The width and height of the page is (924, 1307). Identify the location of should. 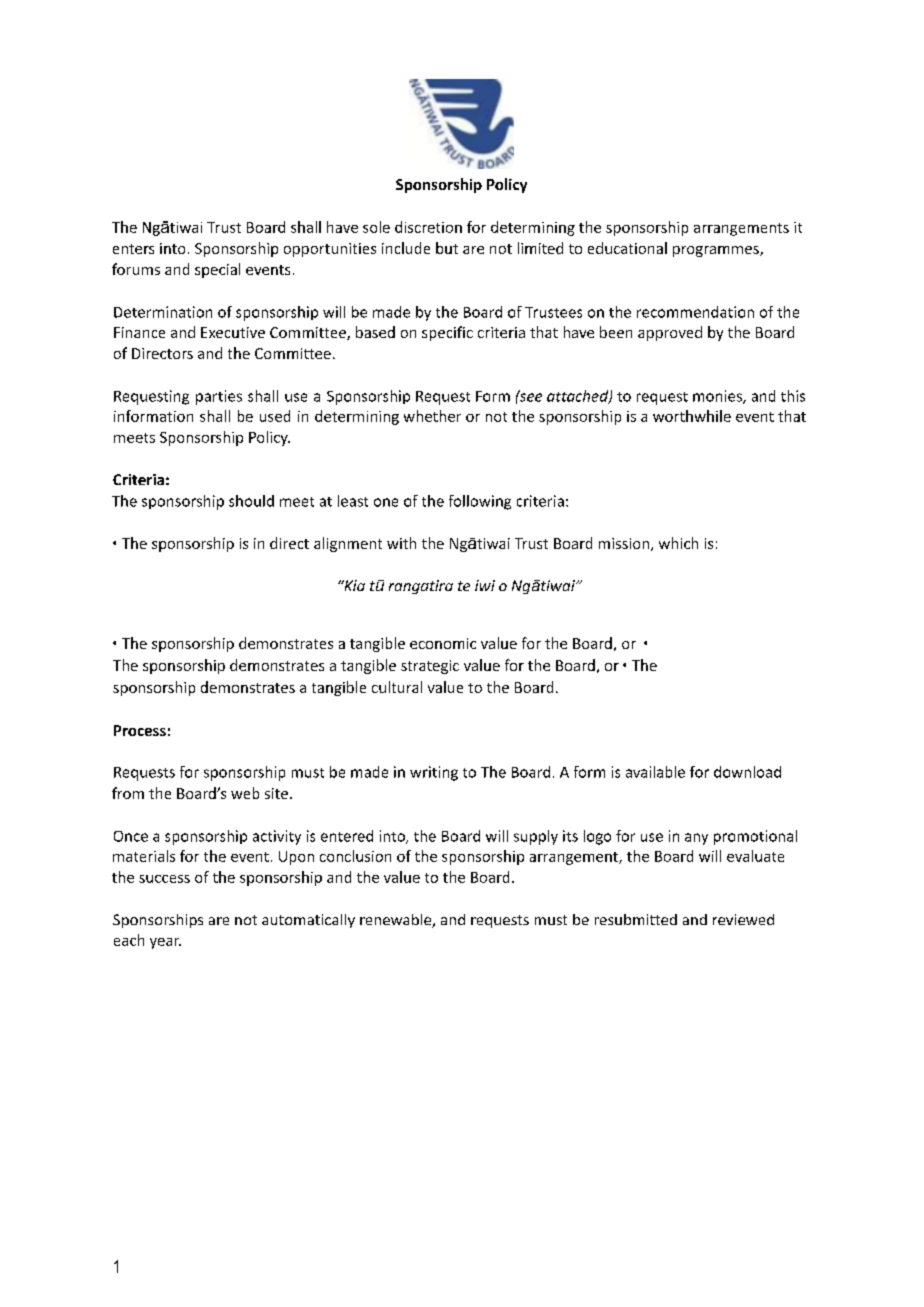
(251, 501).
